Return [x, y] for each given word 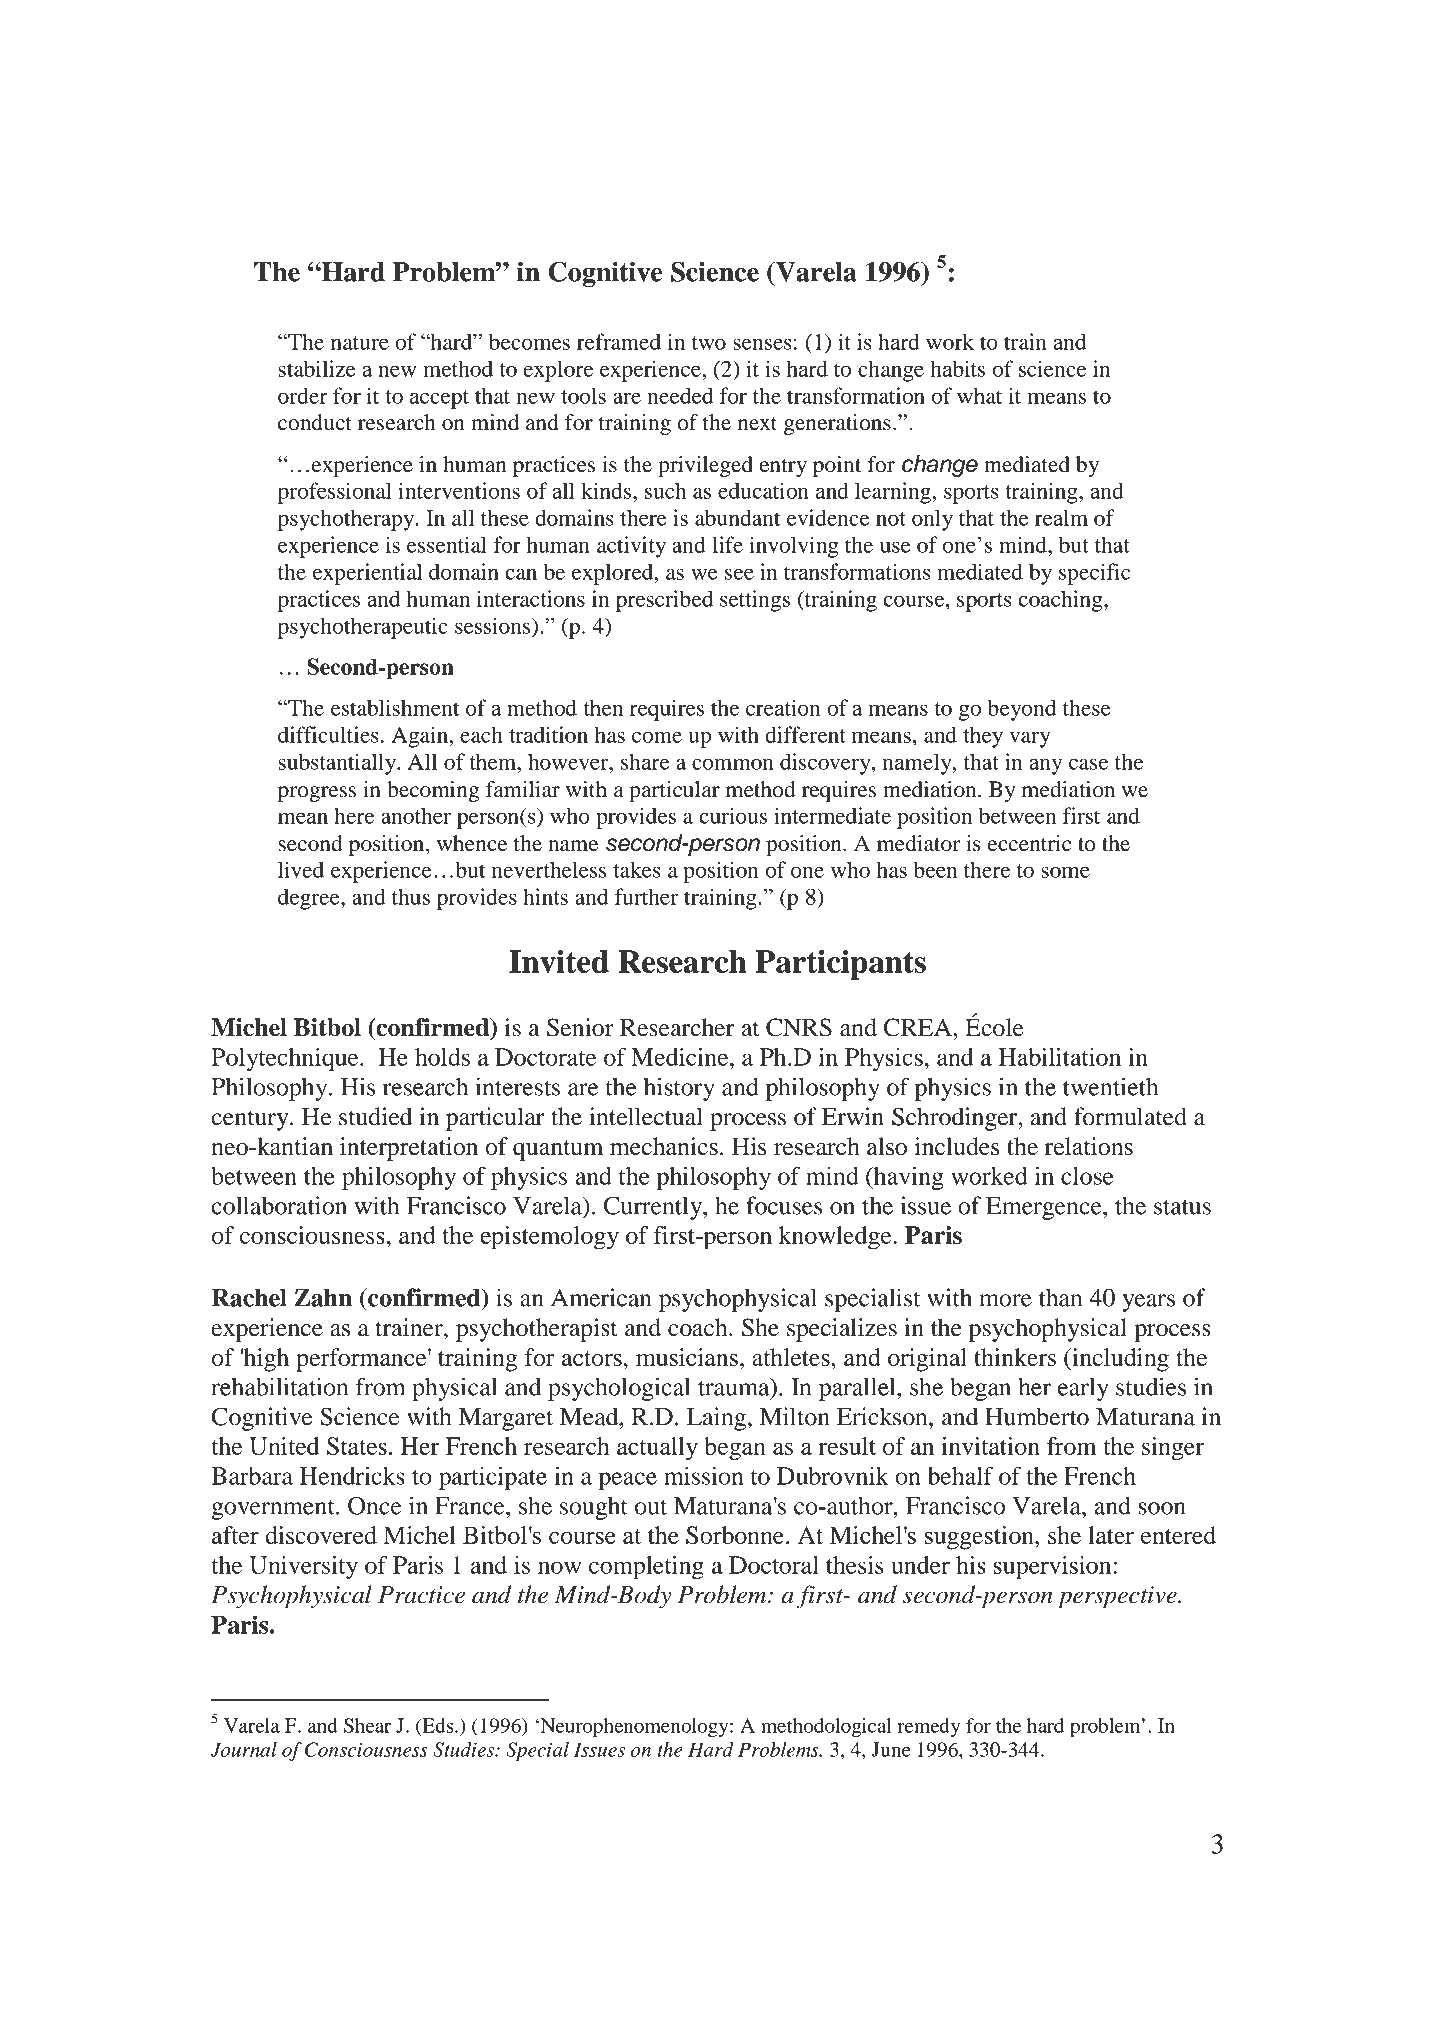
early [1083, 1389]
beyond [1021, 710]
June [891, 1749]
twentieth [1110, 1086]
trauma [735, 1388]
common [733, 764]
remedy [928, 1727]
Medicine [681, 1057]
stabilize [316, 368]
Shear [367, 1725]
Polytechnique [286, 1059]
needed [680, 395]
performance [362, 1360]
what [979, 395]
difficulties [328, 734]
